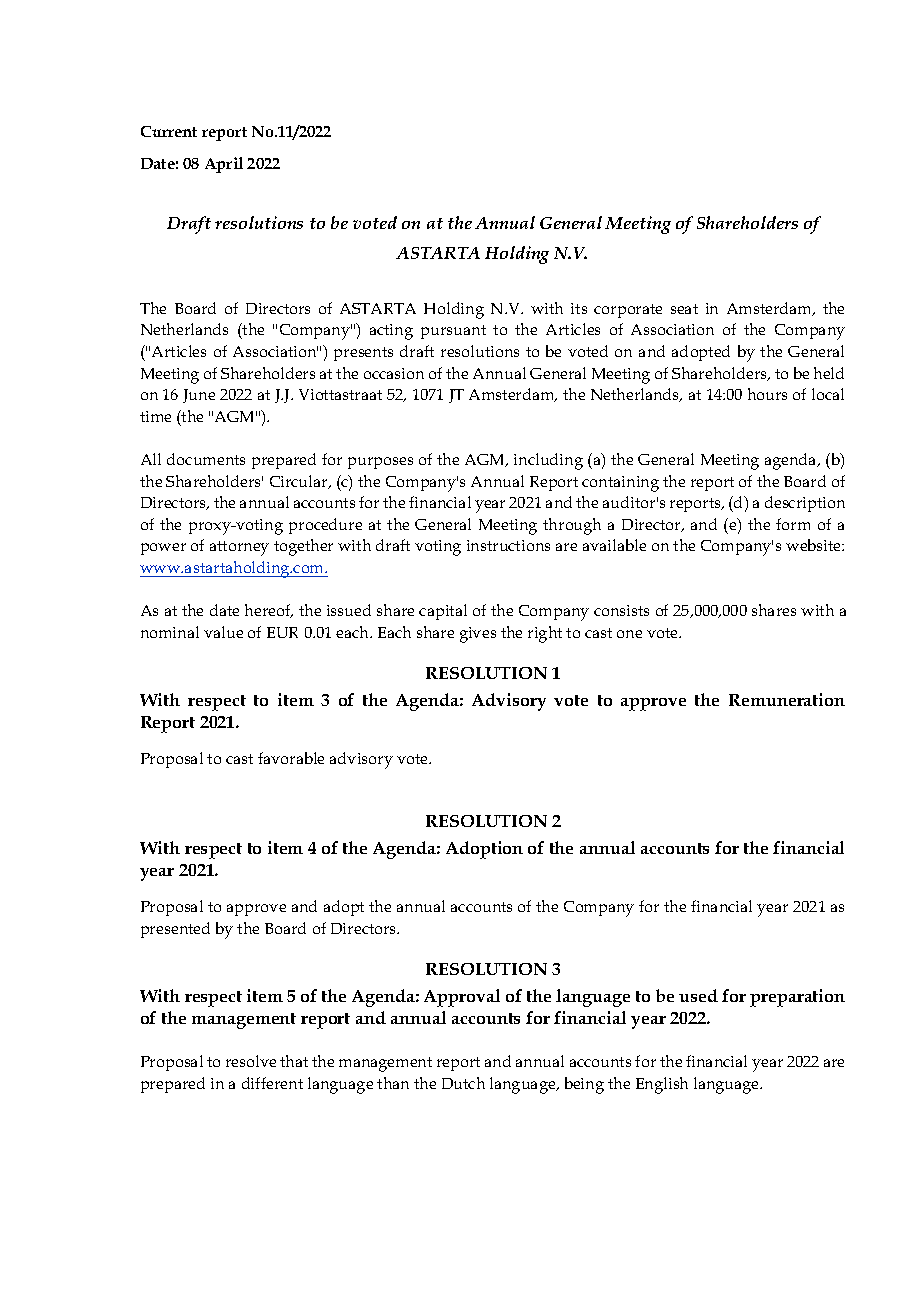 The width and height of the page is (924, 1308). What do you see at coordinates (548, 461) in the page?
I see `including` at bounding box center [548, 461].
